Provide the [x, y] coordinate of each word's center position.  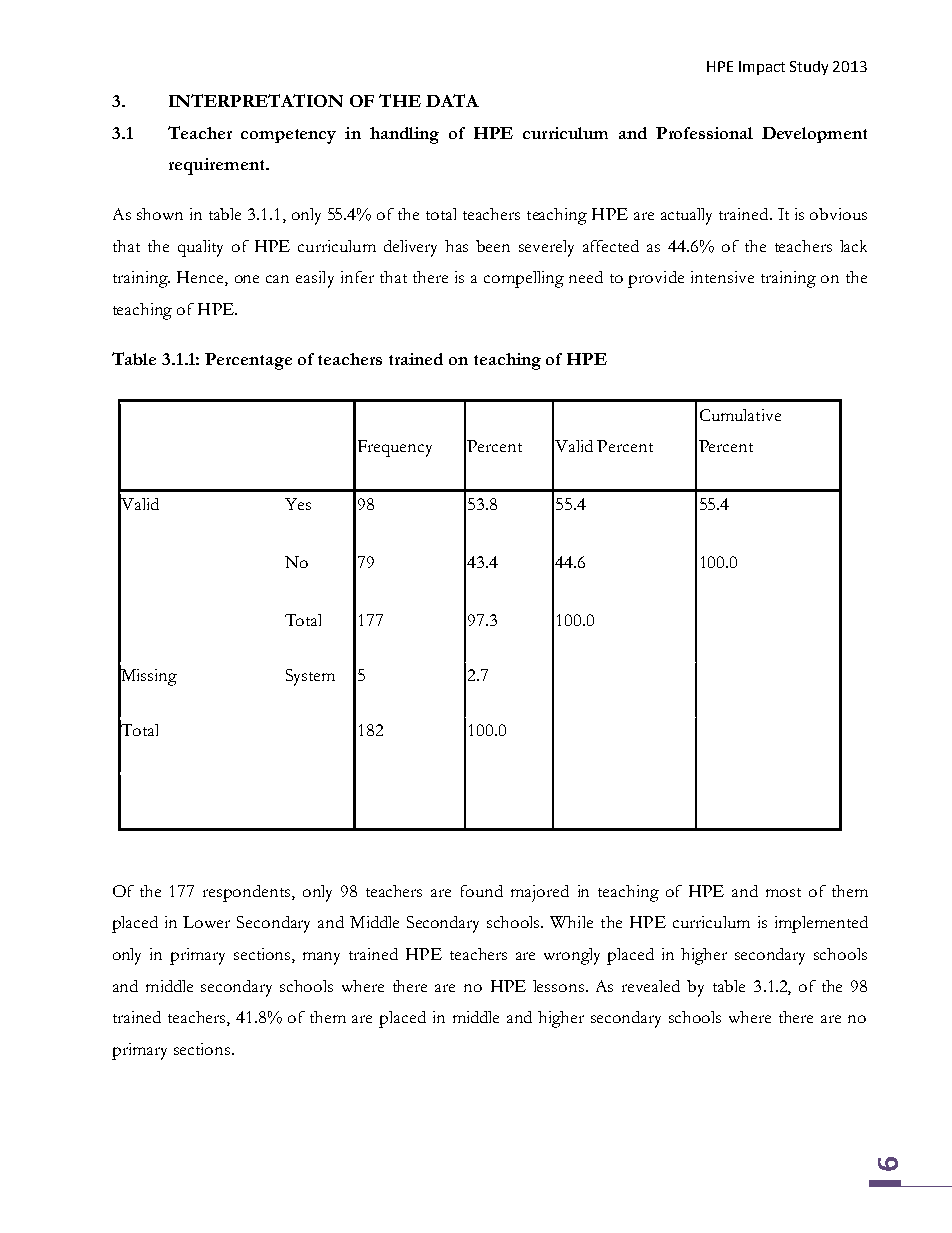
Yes [298, 504]
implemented [821, 924]
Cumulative [740, 415]
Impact [762, 68]
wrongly [572, 956]
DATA [452, 100]
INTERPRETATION [256, 100]
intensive [722, 277]
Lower [206, 922]
